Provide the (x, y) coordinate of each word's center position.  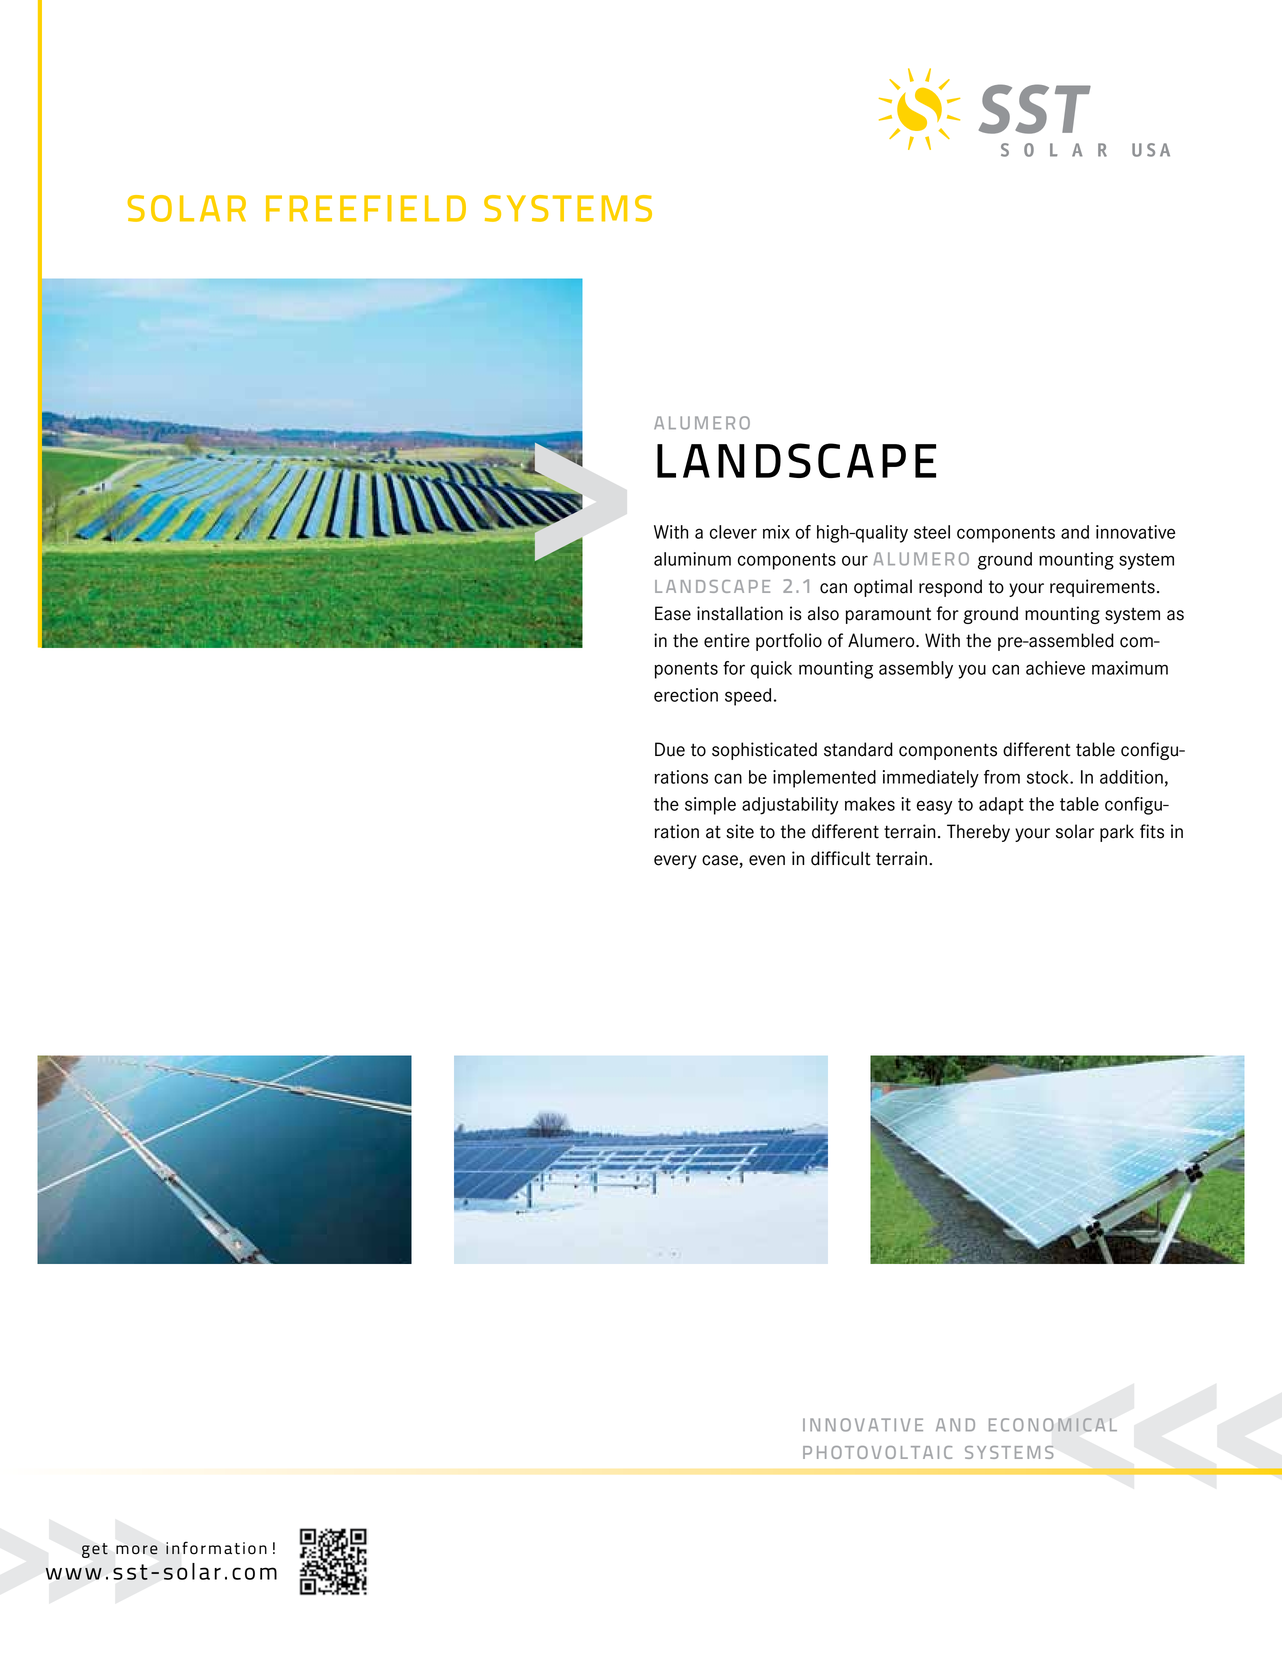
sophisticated (764, 751)
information (216, 1548)
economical (1053, 1425)
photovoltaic (877, 1452)
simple (710, 806)
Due (670, 749)
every (675, 862)
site (740, 831)
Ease (673, 613)
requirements (1102, 588)
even (767, 860)
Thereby (978, 833)
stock (1049, 777)
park (1117, 833)
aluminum (692, 559)
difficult (841, 858)
